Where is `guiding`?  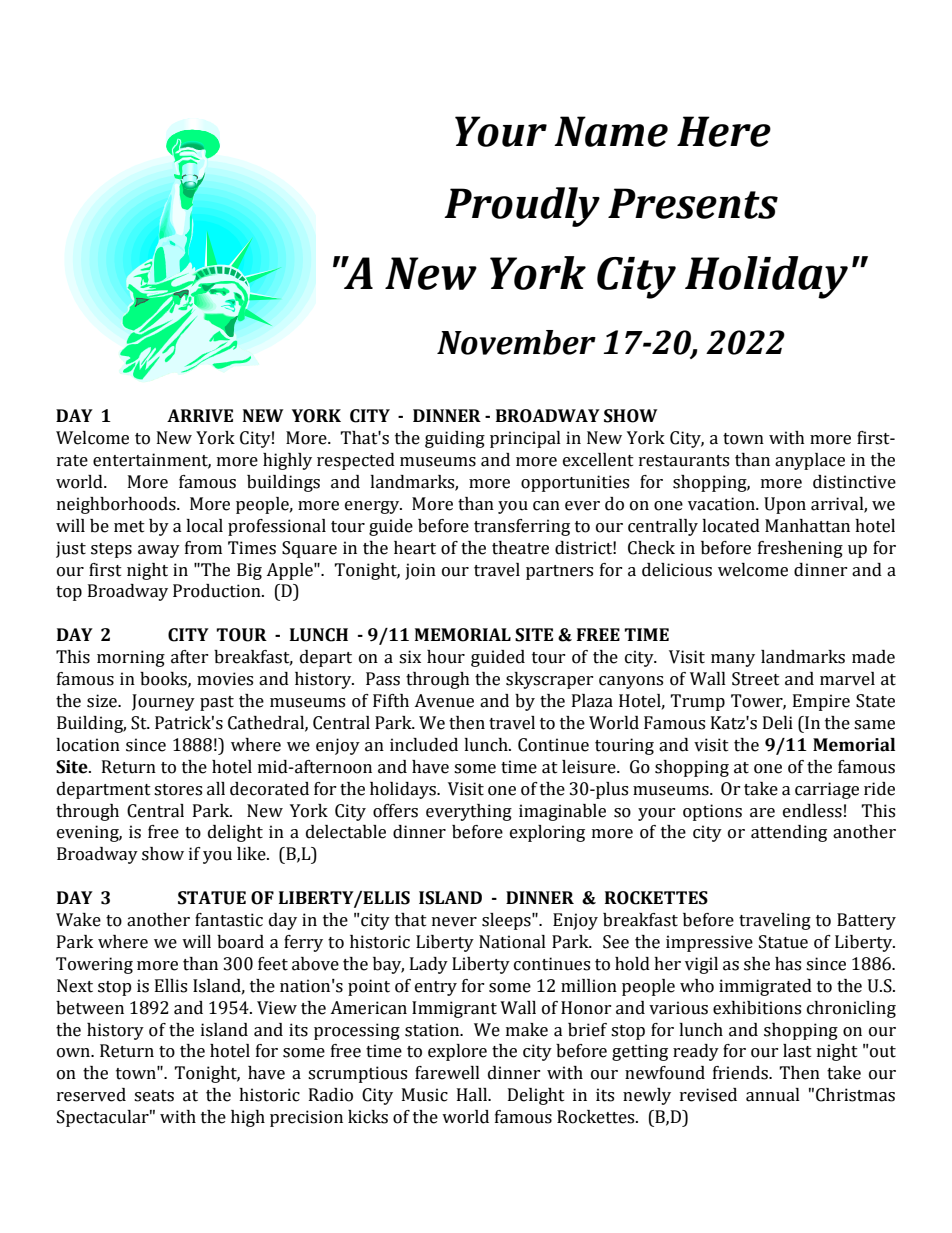 guiding is located at coordinates (455, 439).
